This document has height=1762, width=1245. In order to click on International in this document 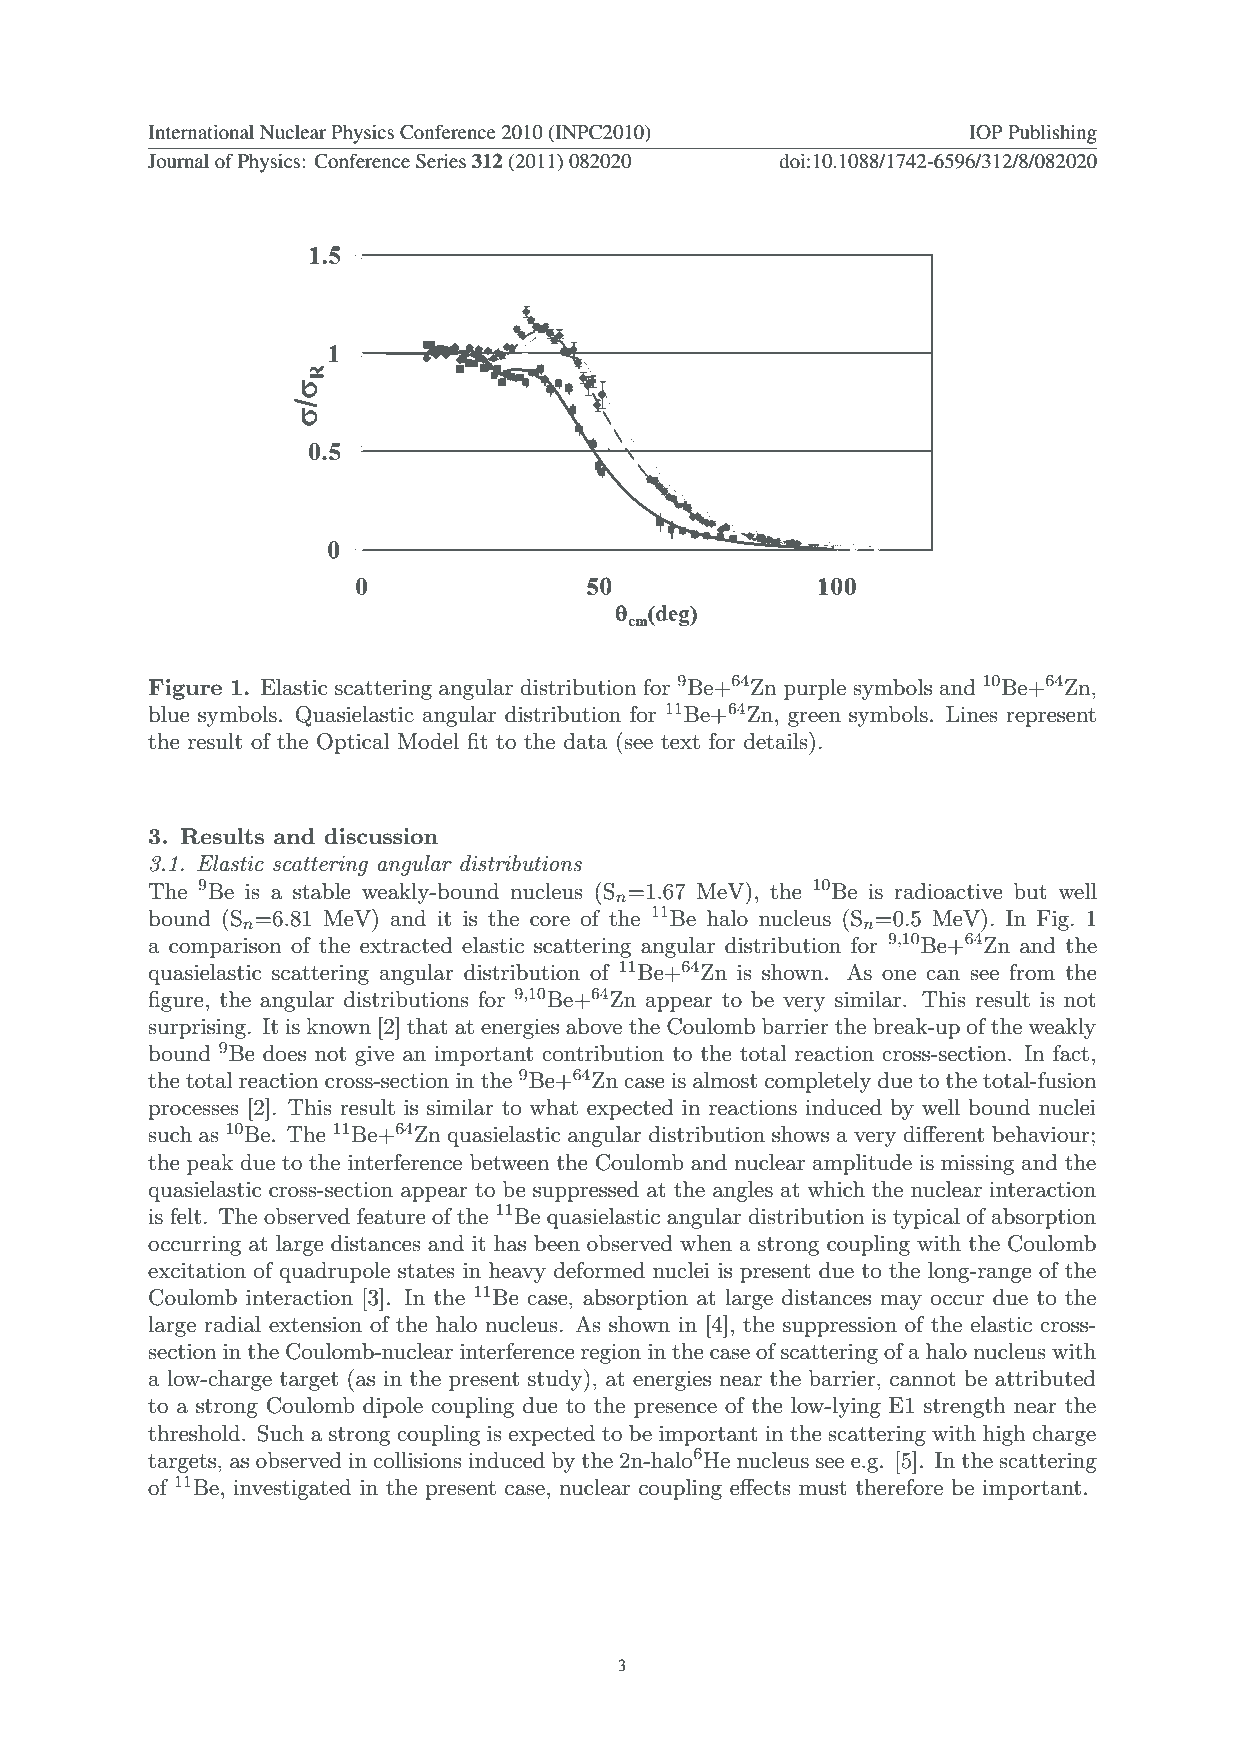, I will do `click(201, 132)`.
